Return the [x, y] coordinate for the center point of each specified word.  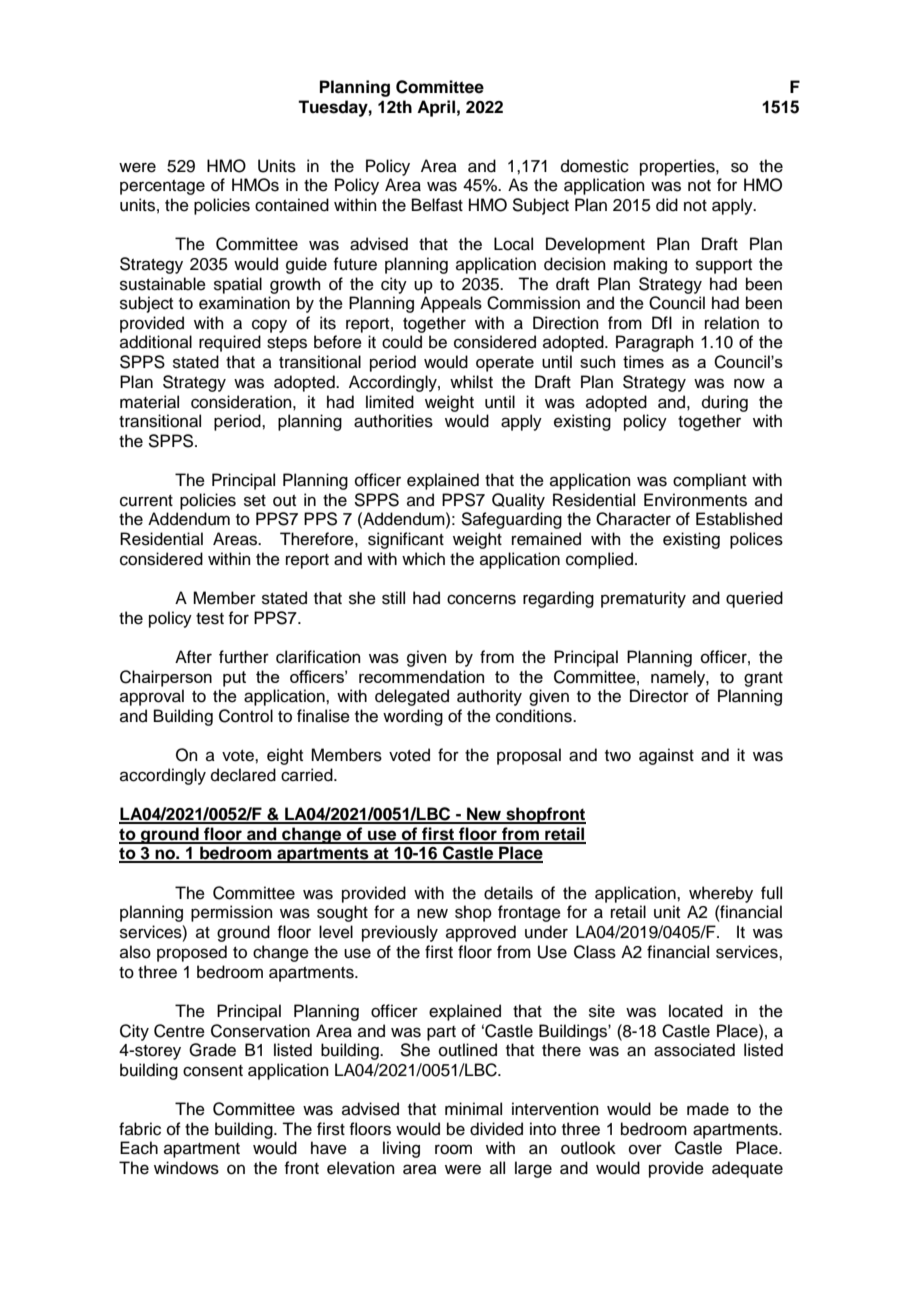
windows [186, 1168]
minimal [473, 1109]
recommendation [421, 676]
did [667, 205]
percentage [162, 187]
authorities [393, 421]
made [708, 1109]
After [193, 657]
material [149, 402]
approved [481, 933]
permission [232, 913]
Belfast [437, 205]
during [725, 403]
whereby [721, 894]
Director [659, 696]
